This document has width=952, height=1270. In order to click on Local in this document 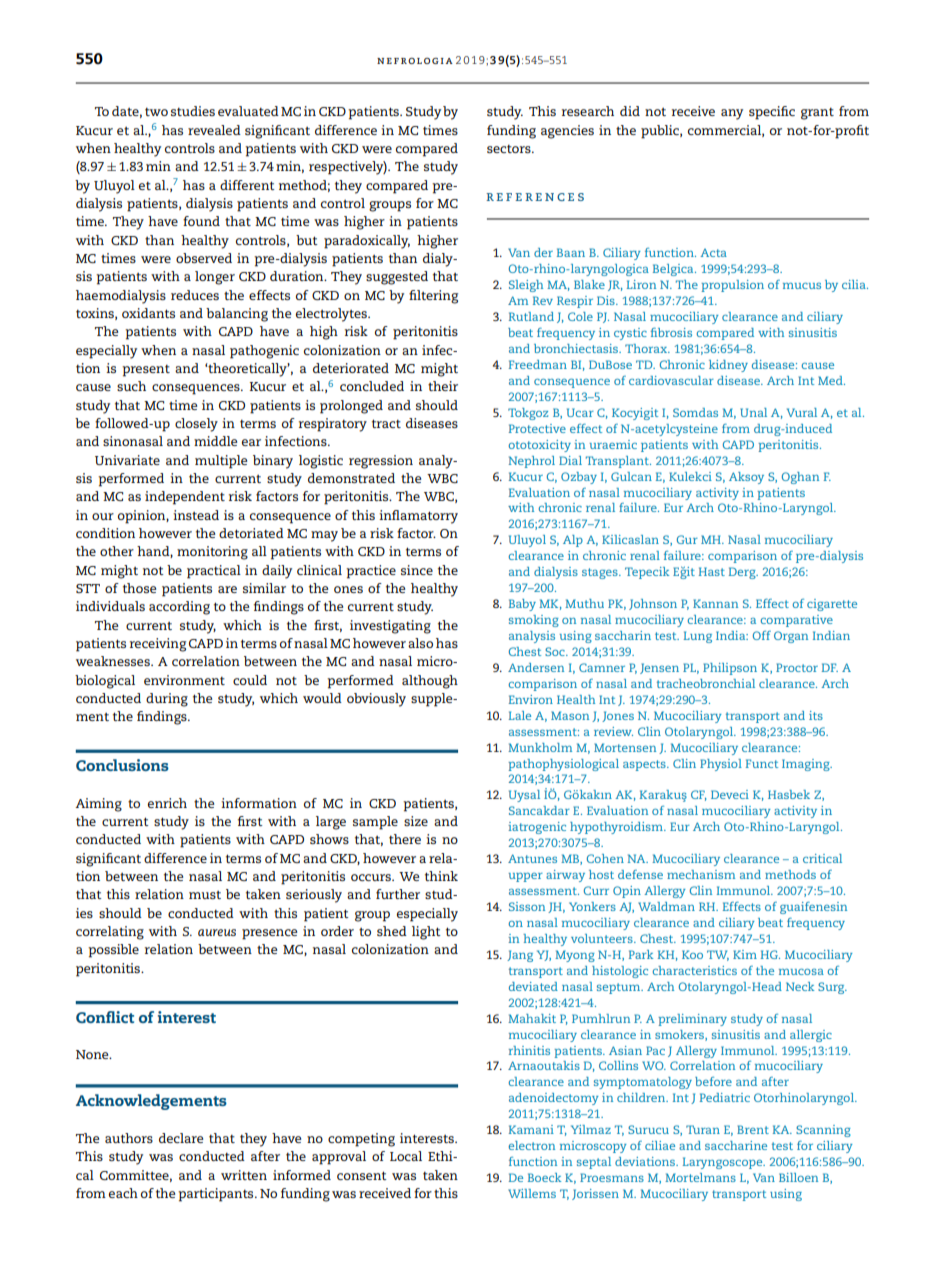, I will do `click(406, 1156)`.
